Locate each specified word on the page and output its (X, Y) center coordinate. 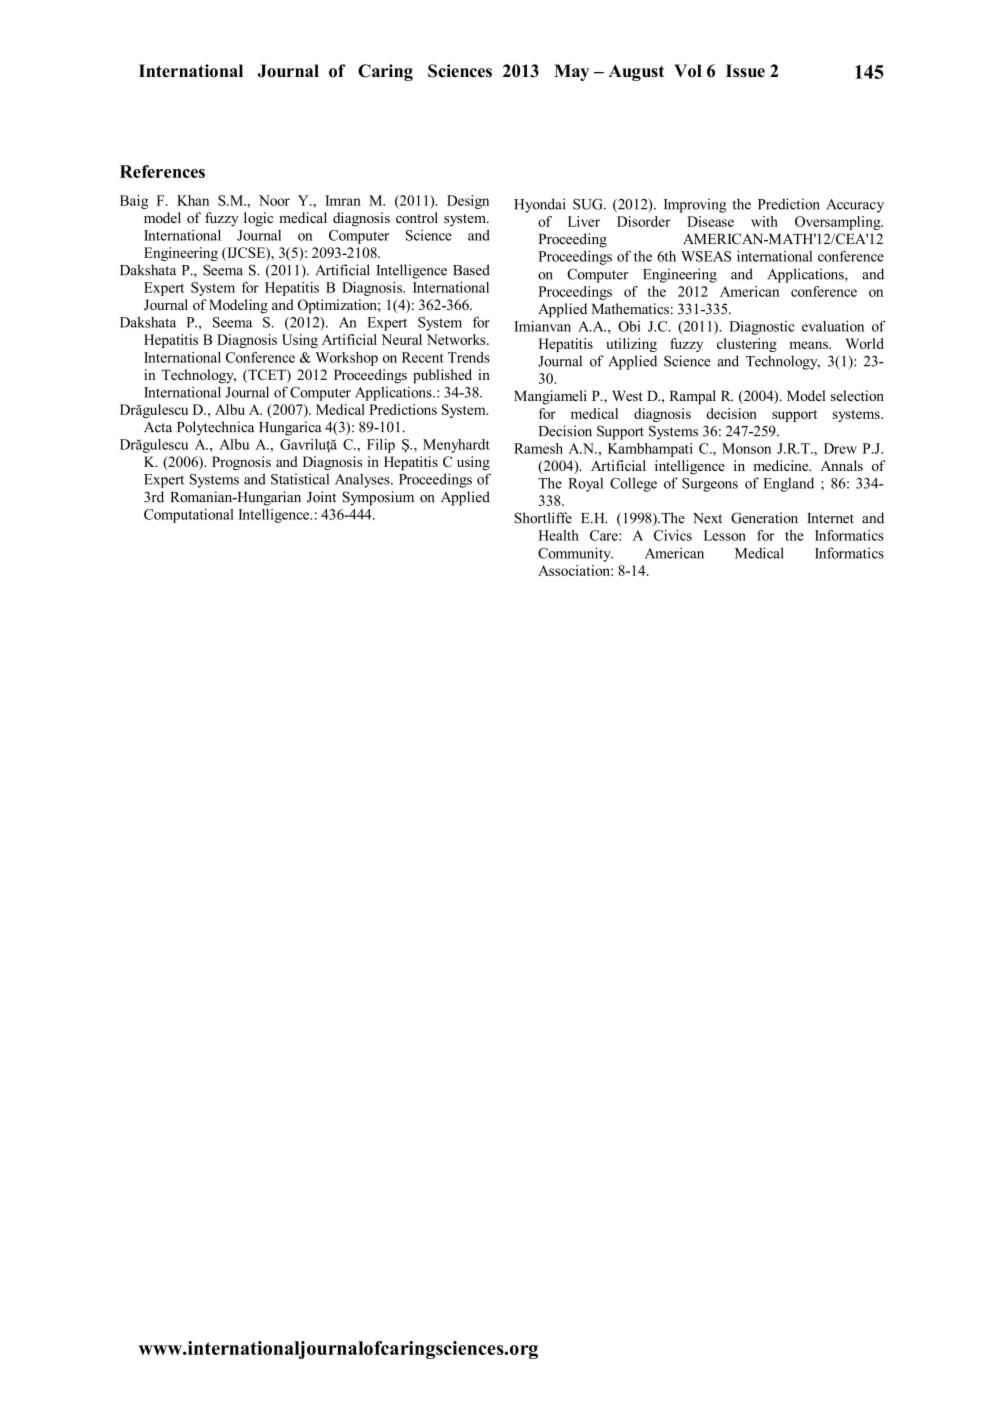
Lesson (725, 535)
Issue (745, 71)
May (571, 72)
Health (559, 535)
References (162, 171)
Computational (189, 516)
